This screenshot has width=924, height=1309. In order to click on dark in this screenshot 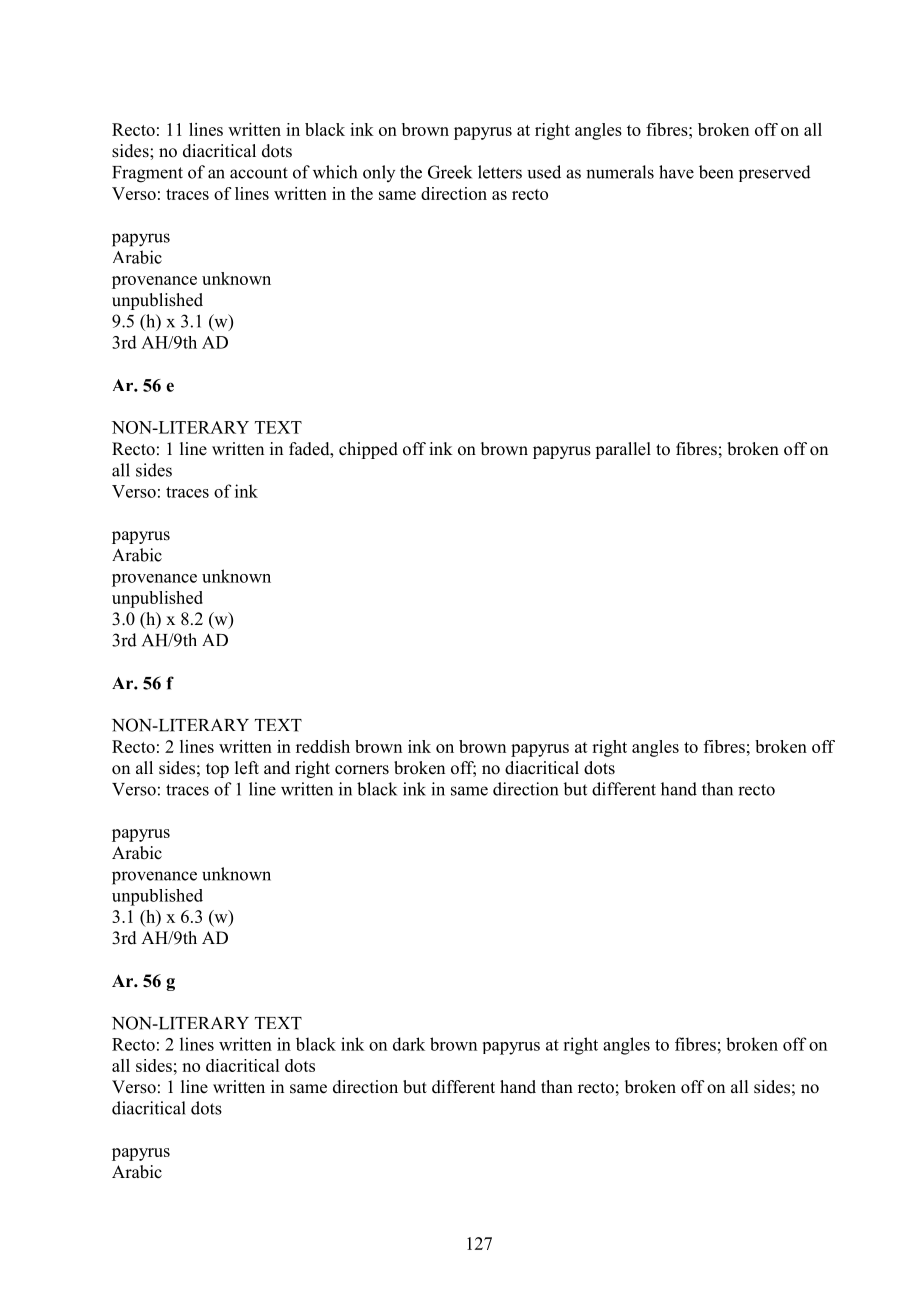, I will do `click(409, 1044)`.
